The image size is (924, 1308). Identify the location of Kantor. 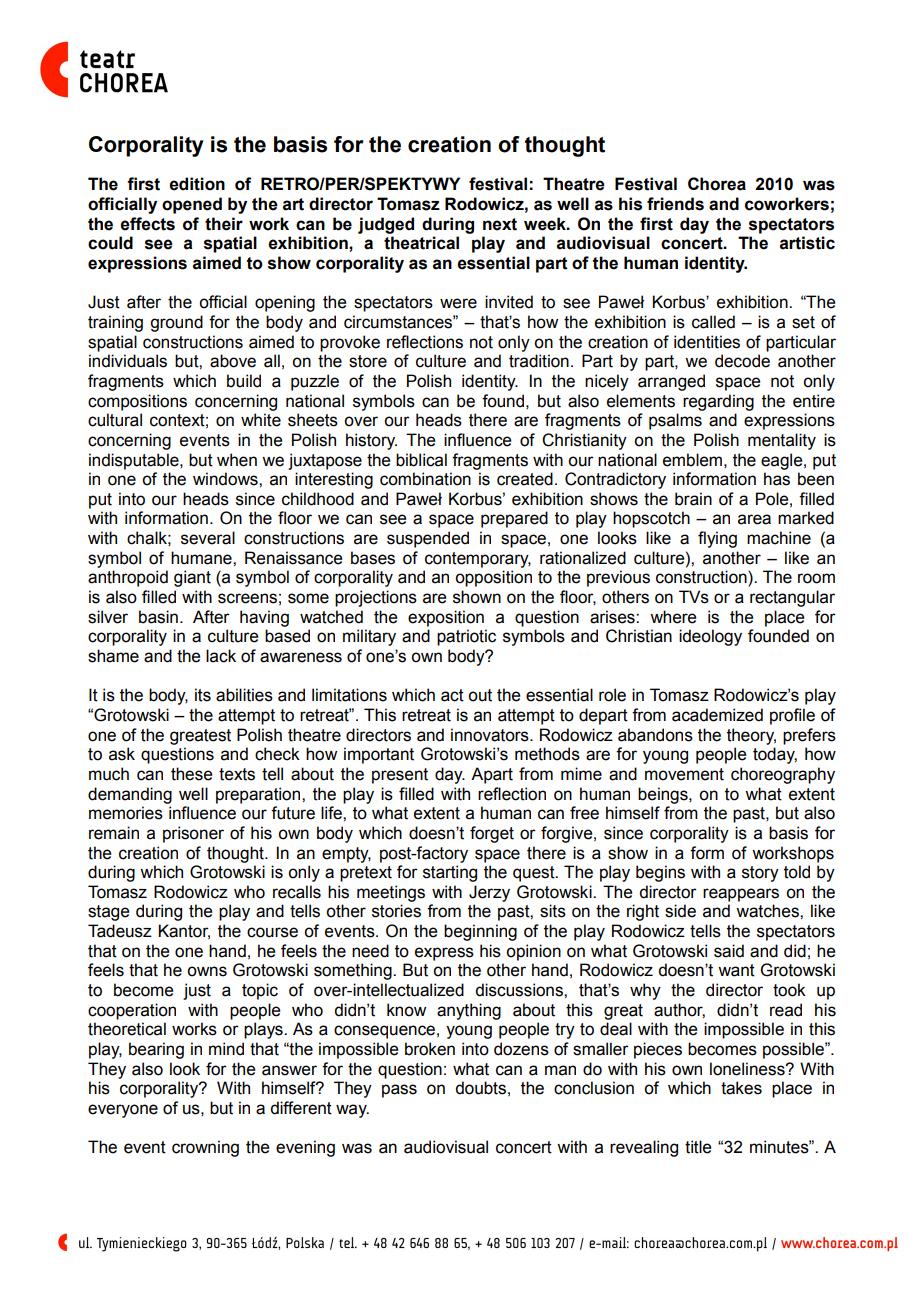
(184, 932).
